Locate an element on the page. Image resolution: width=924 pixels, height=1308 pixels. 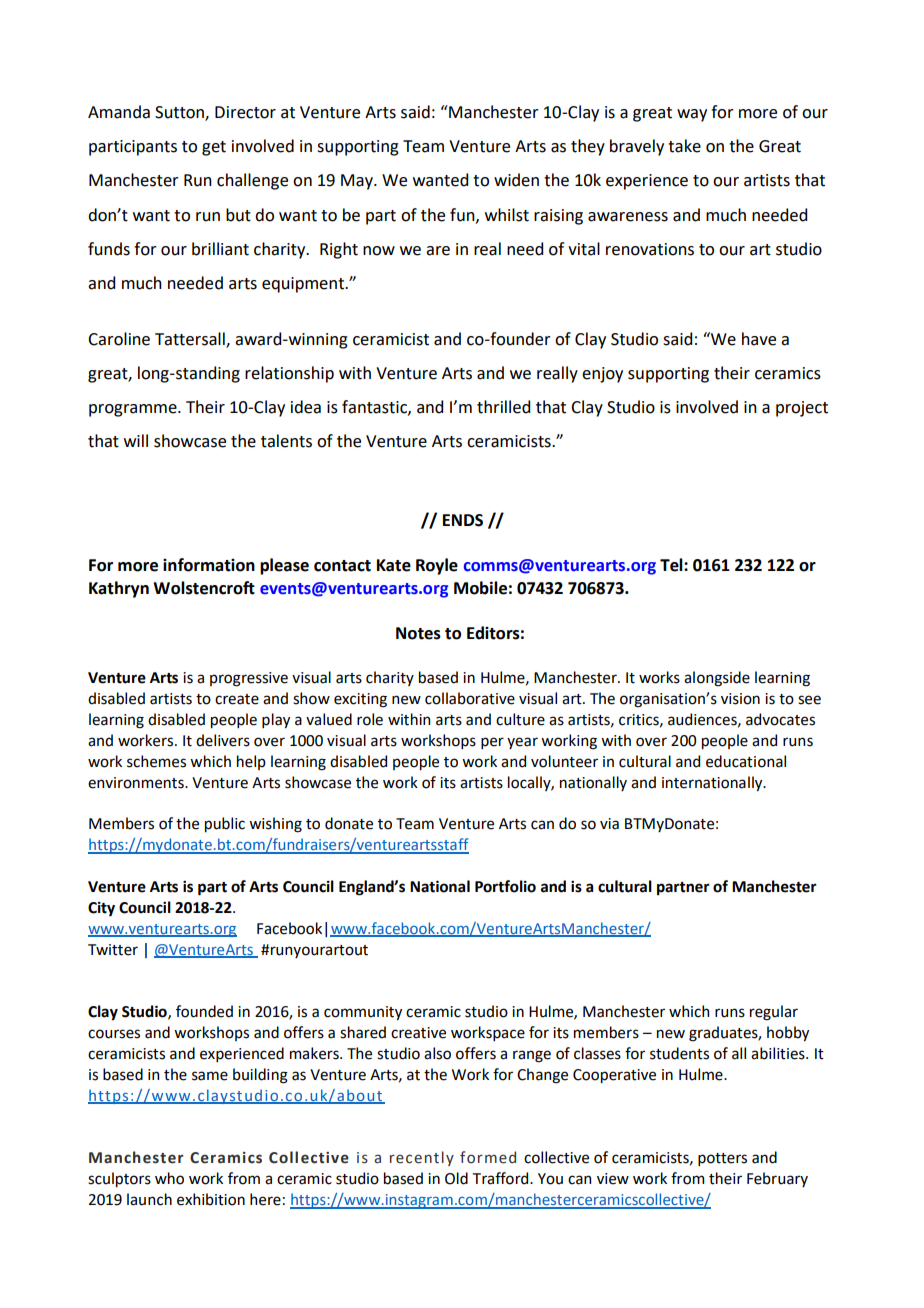
who is located at coordinates (169, 1178).
